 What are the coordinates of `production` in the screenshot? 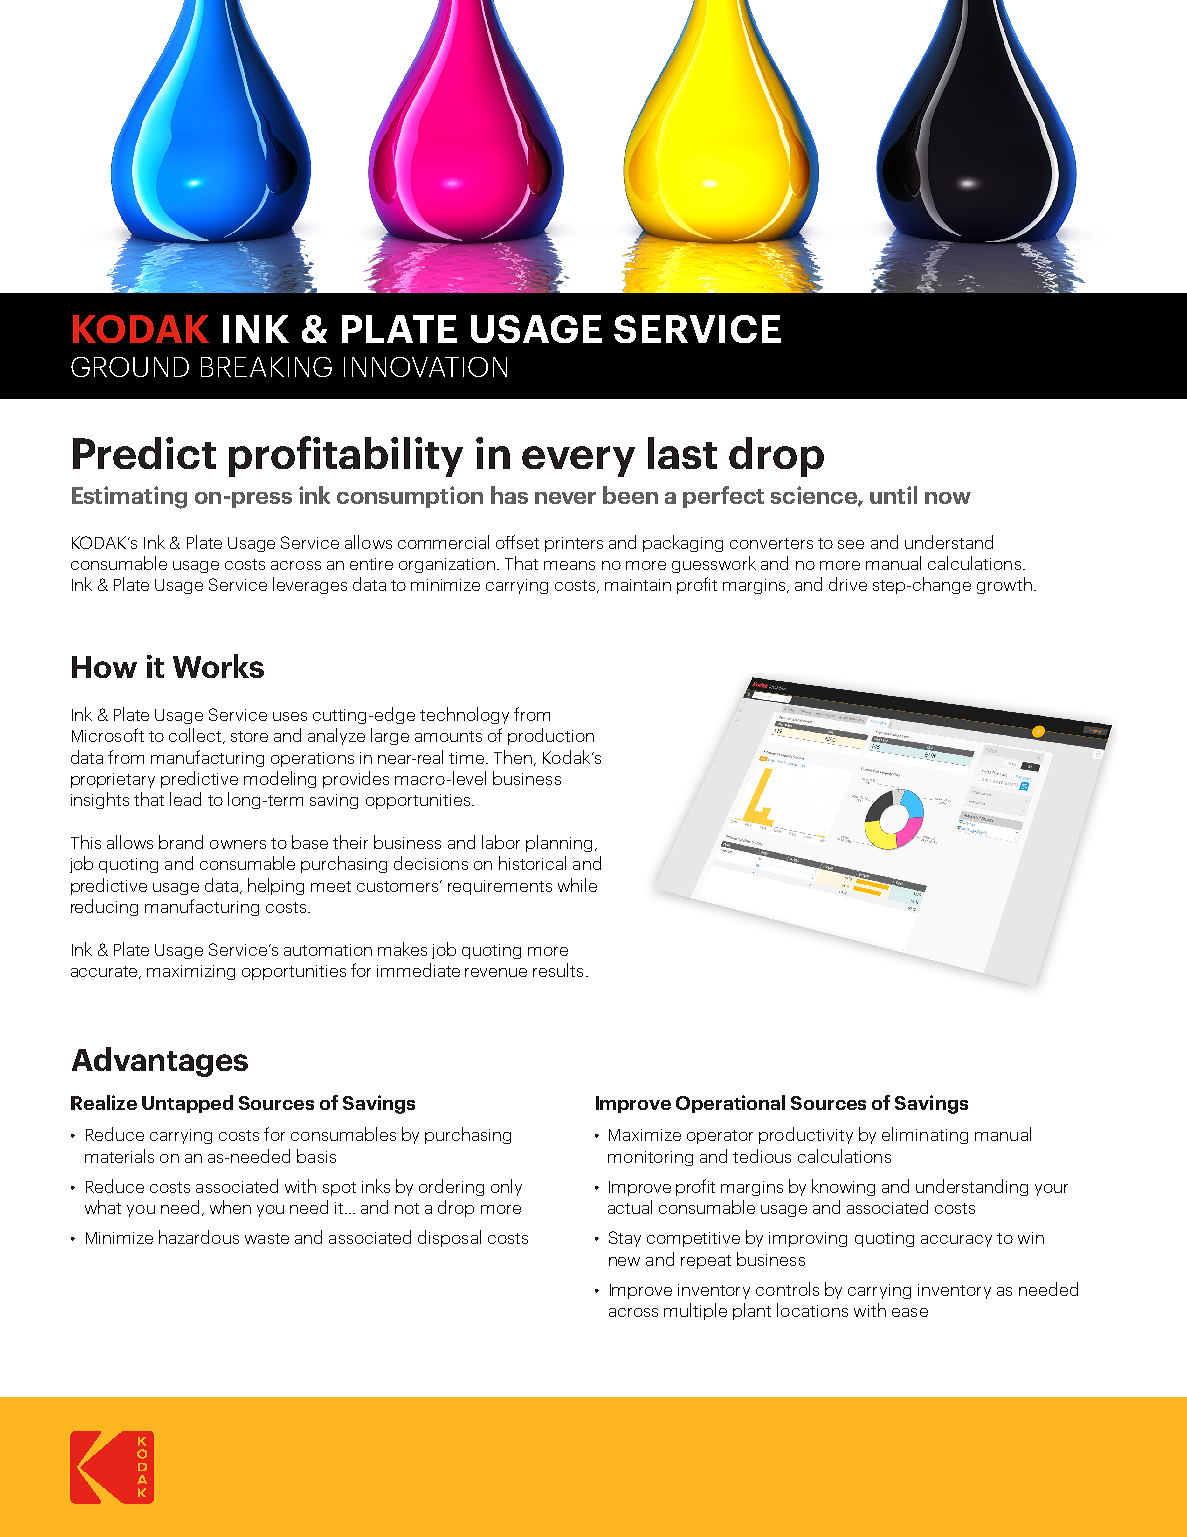 It's located at (551, 736).
